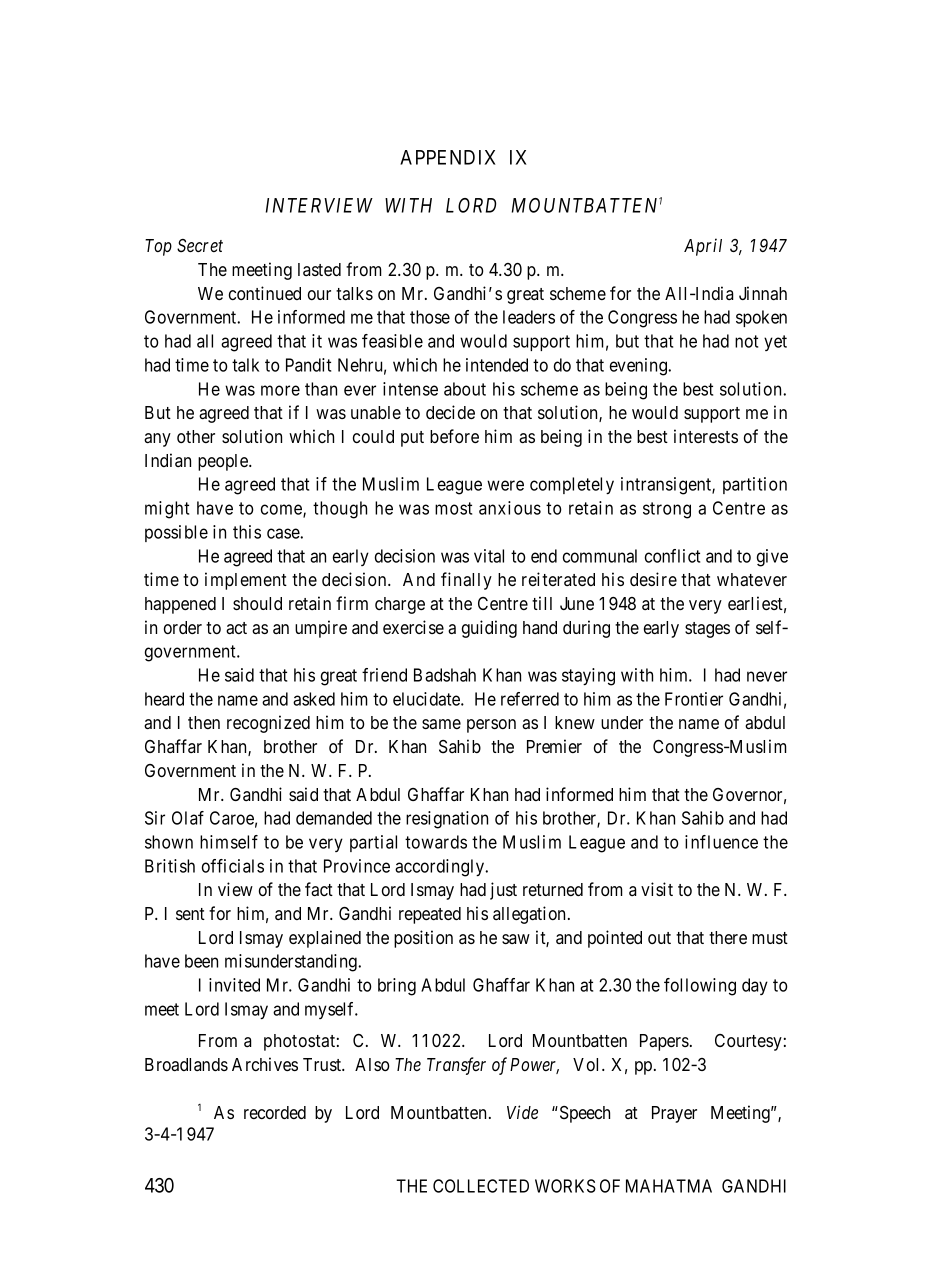  What do you see at coordinates (703, 247) in the page?
I see `April` at bounding box center [703, 247].
